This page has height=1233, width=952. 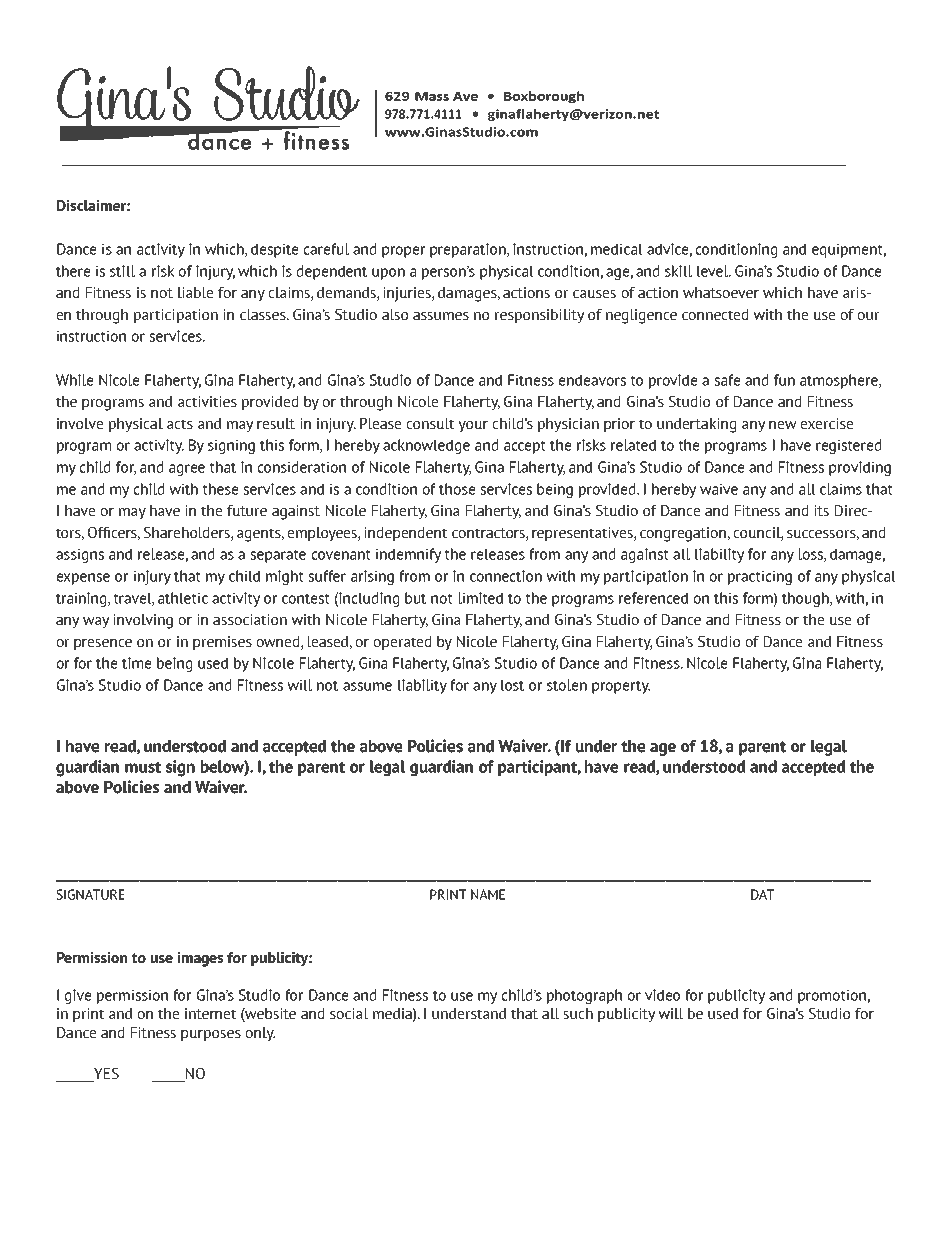 What do you see at coordinates (211, 1035) in the page?
I see `purposes` at bounding box center [211, 1035].
